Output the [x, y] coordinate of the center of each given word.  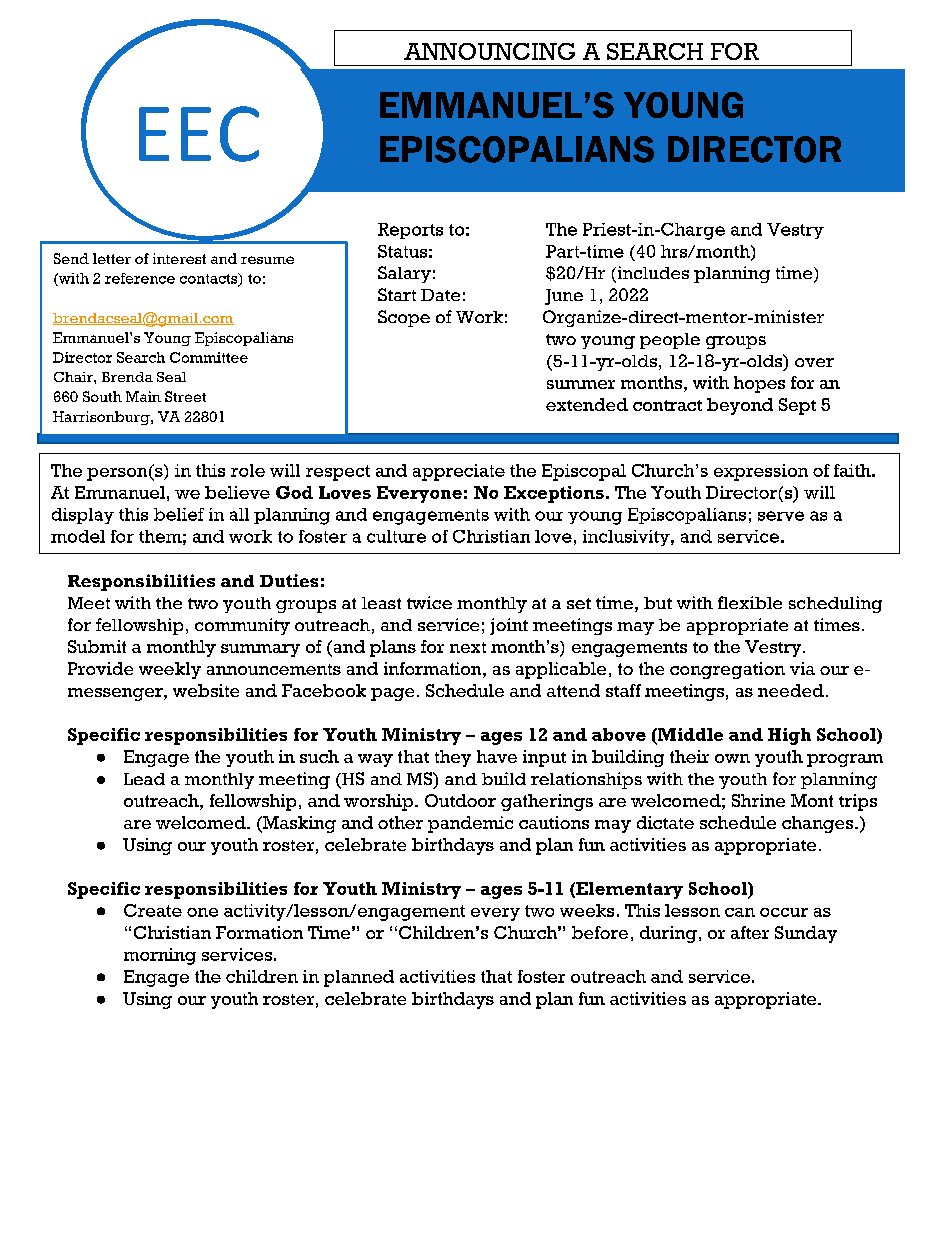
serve [781, 516]
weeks [587, 910]
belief [179, 514]
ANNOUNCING [489, 51]
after [750, 932]
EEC [199, 134]
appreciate [459, 472]
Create [153, 910]
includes [652, 274]
